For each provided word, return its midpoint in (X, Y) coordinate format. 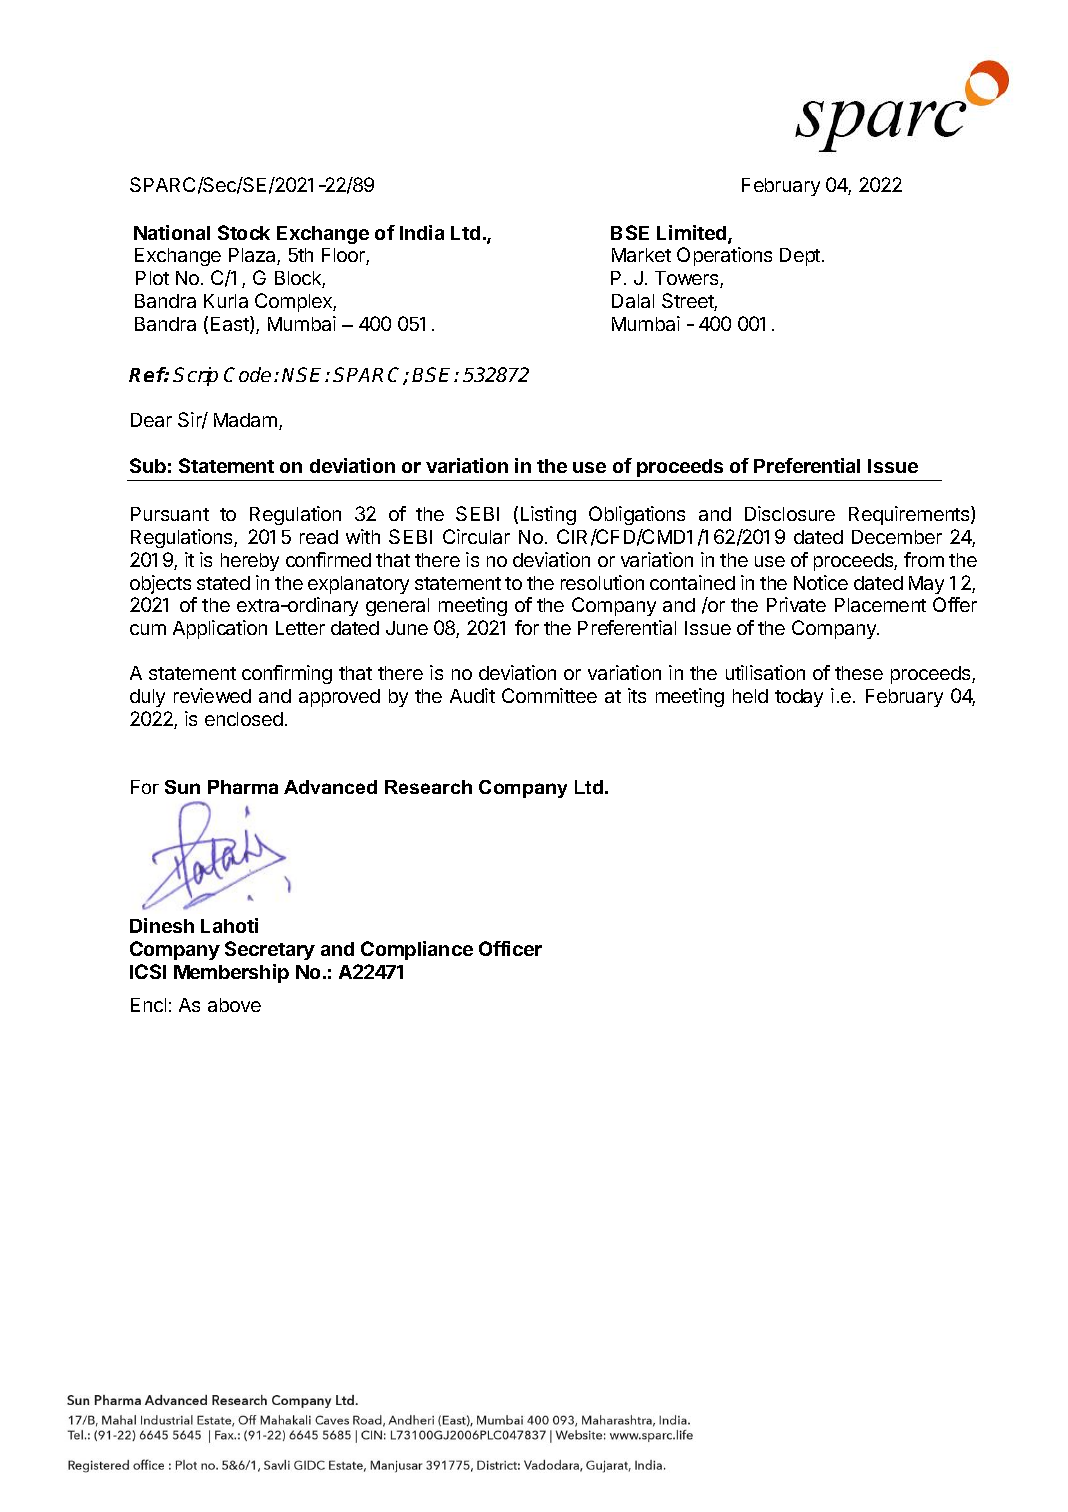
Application (220, 629)
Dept (801, 257)
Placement (880, 605)
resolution (602, 582)
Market (641, 255)
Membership (231, 973)
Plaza (253, 256)
